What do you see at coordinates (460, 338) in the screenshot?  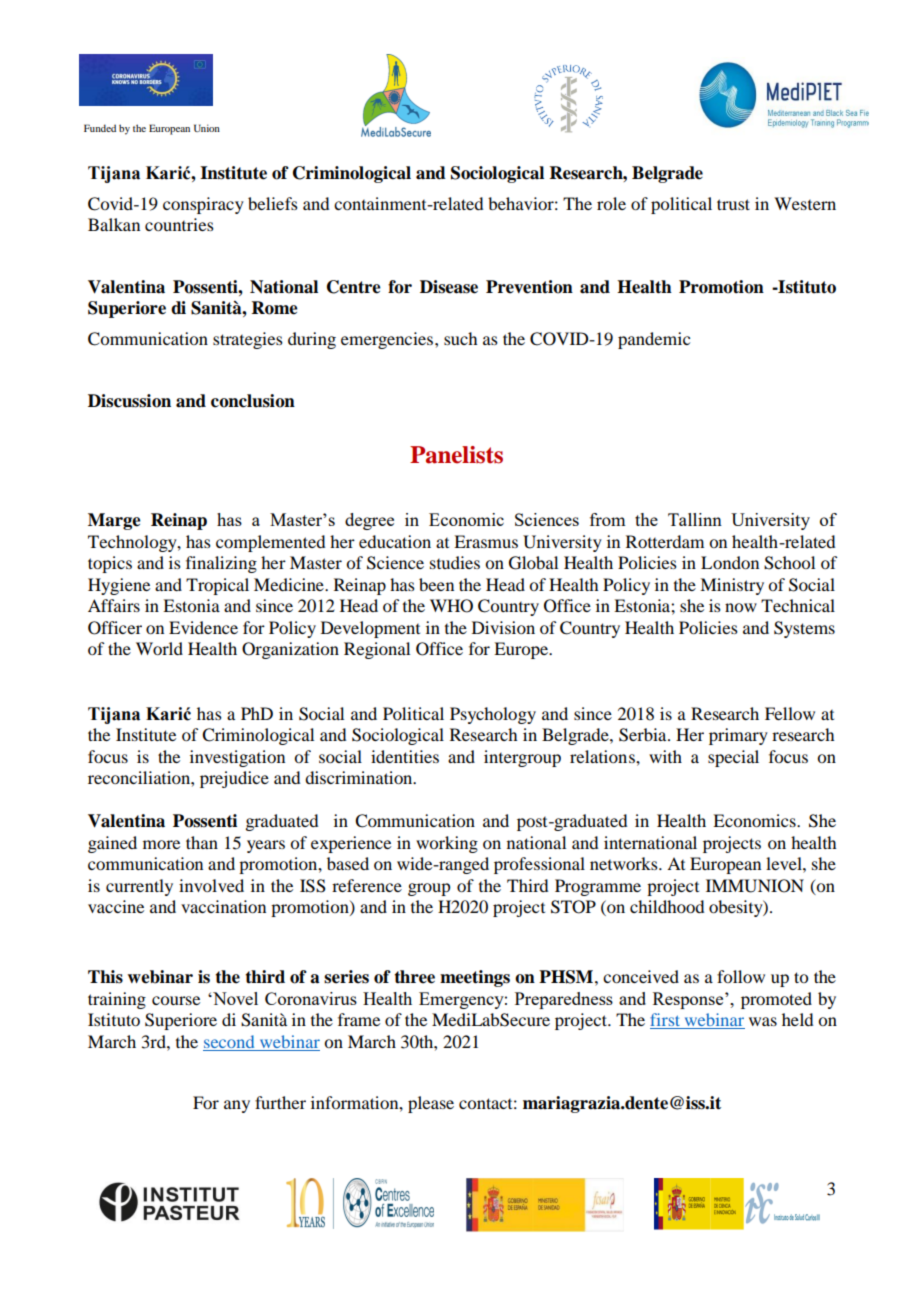 I see `such` at bounding box center [460, 338].
